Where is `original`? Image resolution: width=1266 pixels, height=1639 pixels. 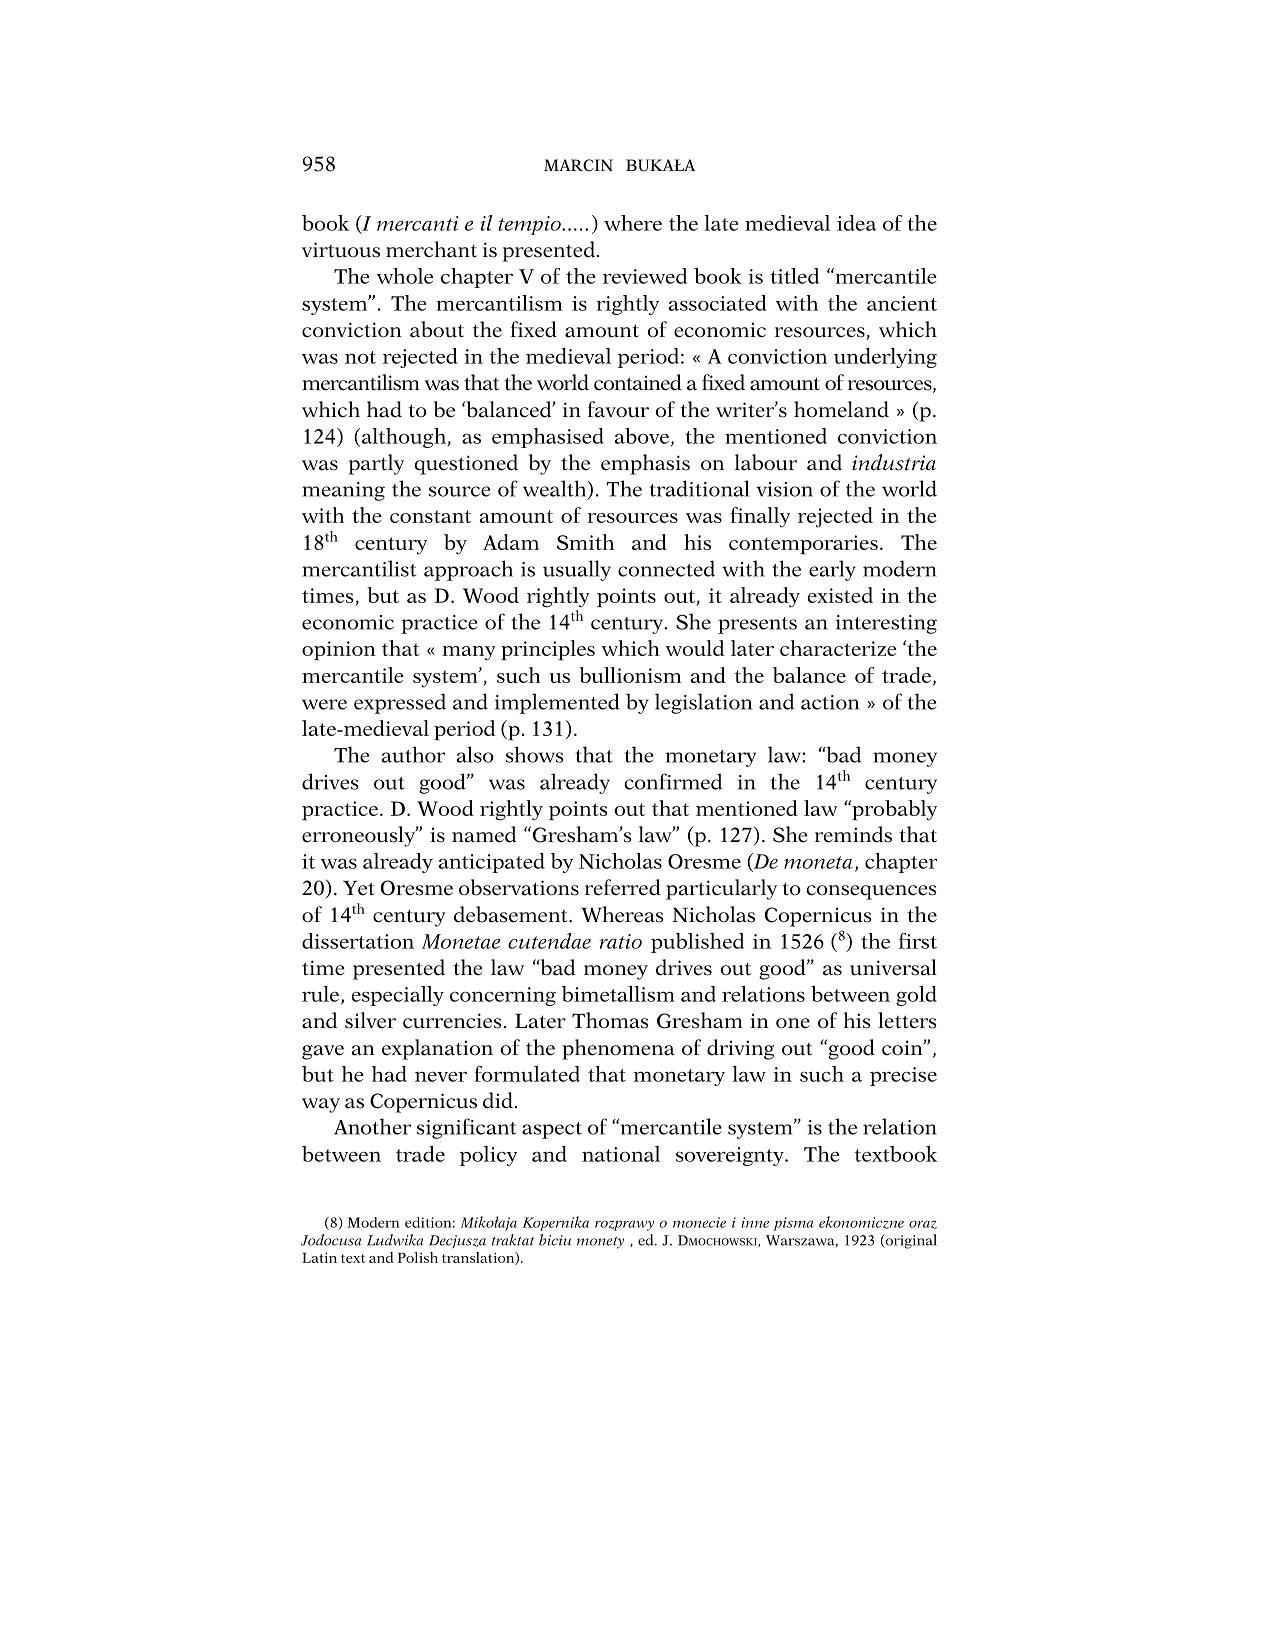
original is located at coordinates (910, 1241).
